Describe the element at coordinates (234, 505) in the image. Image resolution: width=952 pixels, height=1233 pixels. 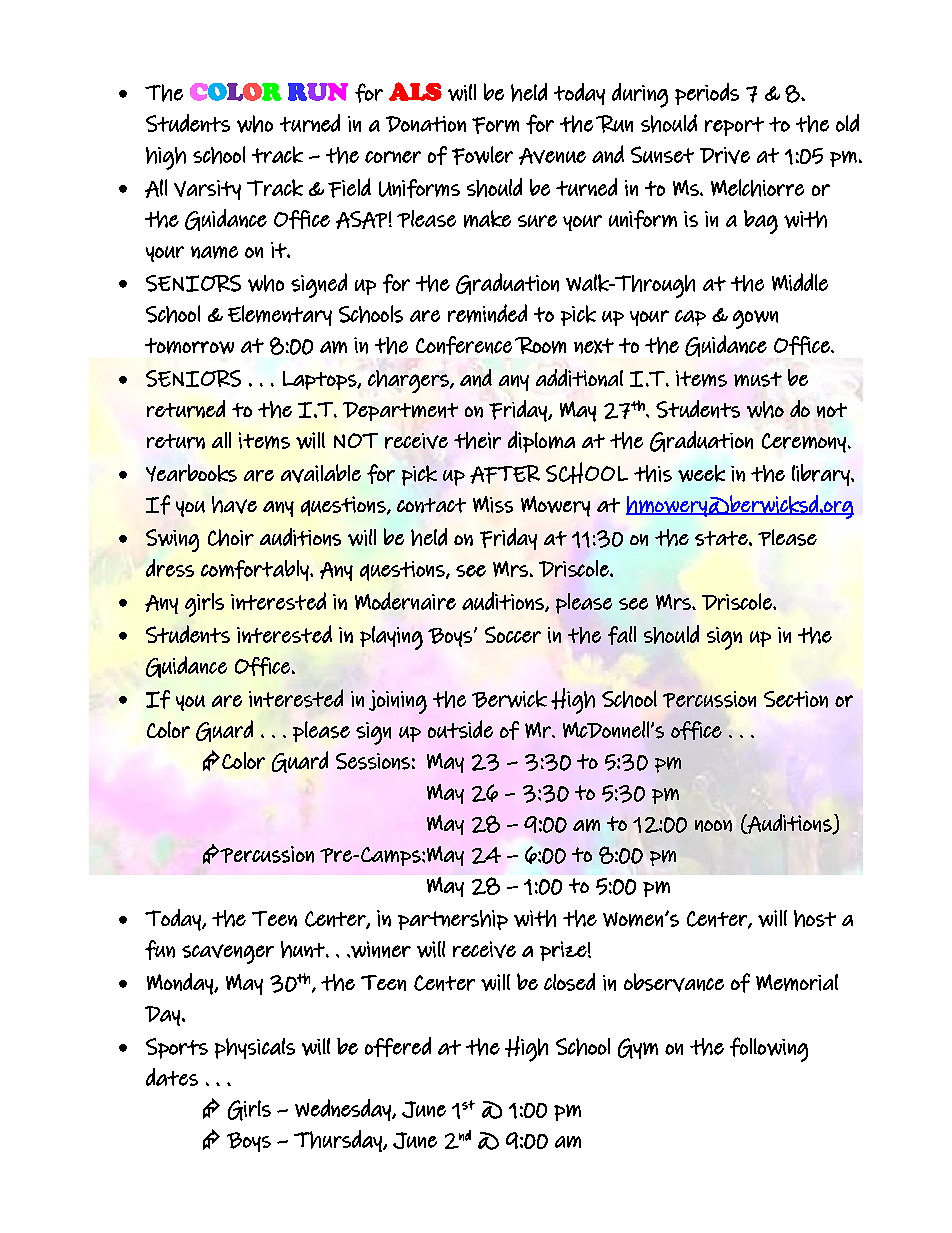
I see `have` at that location.
